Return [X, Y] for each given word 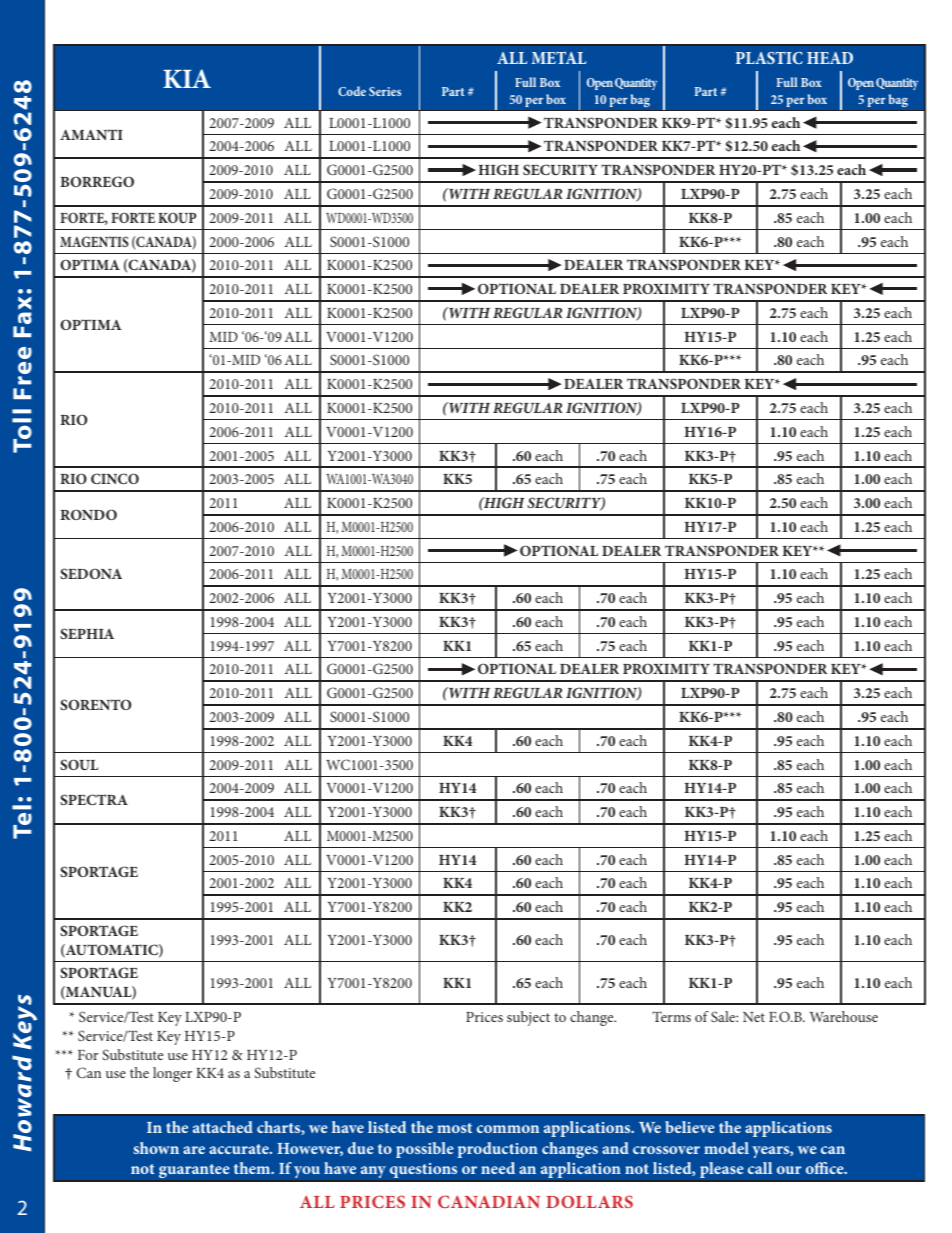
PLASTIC [769, 58]
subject [528, 1018]
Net [754, 1017]
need [498, 1168]
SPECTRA [94, 799]
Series [385, 91]
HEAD [830, 58]
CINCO [115, 478]
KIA [187, 78]
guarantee [194, 1171]
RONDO [88, 514]
